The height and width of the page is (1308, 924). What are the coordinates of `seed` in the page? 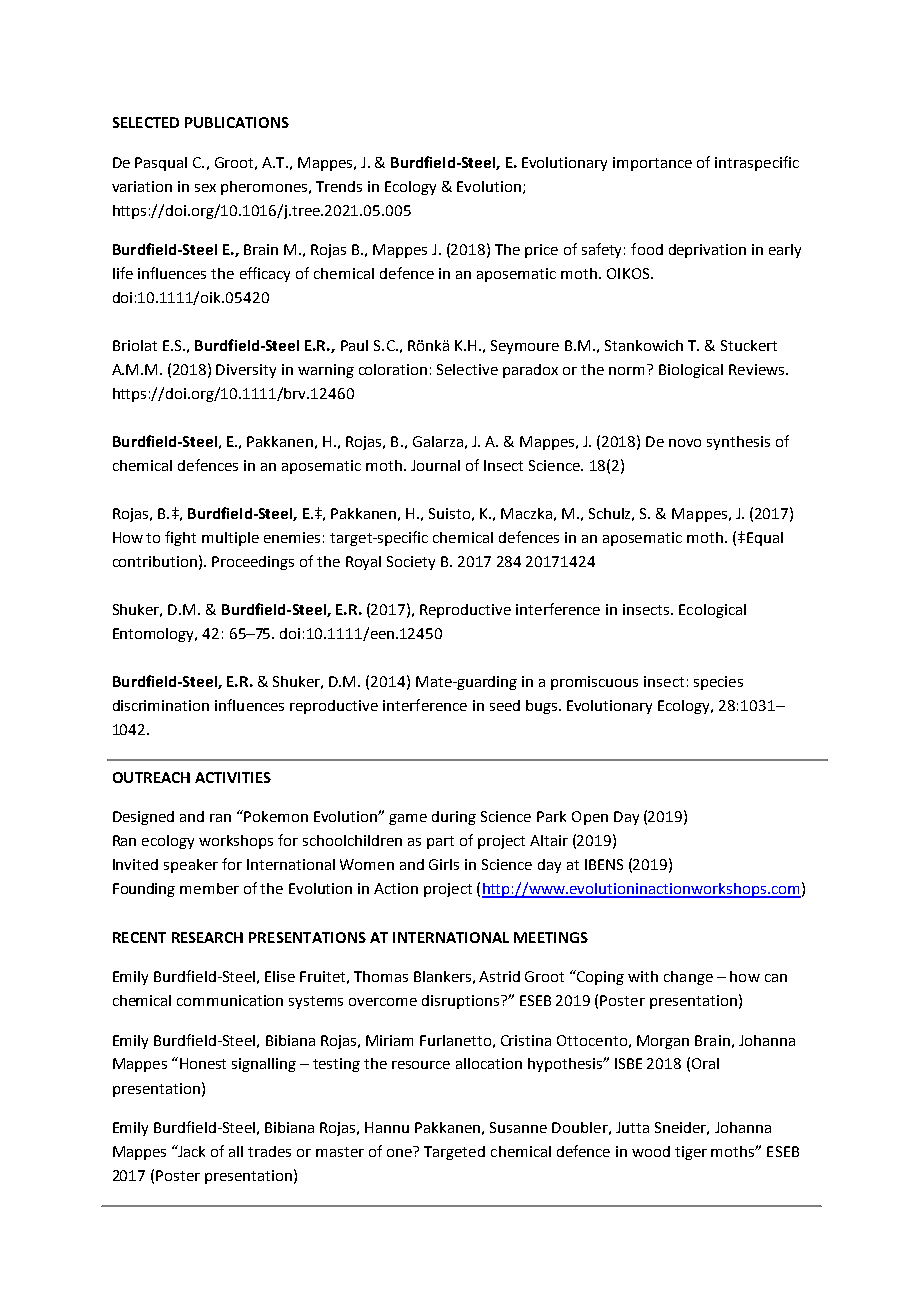 It's located at (505, 705).
